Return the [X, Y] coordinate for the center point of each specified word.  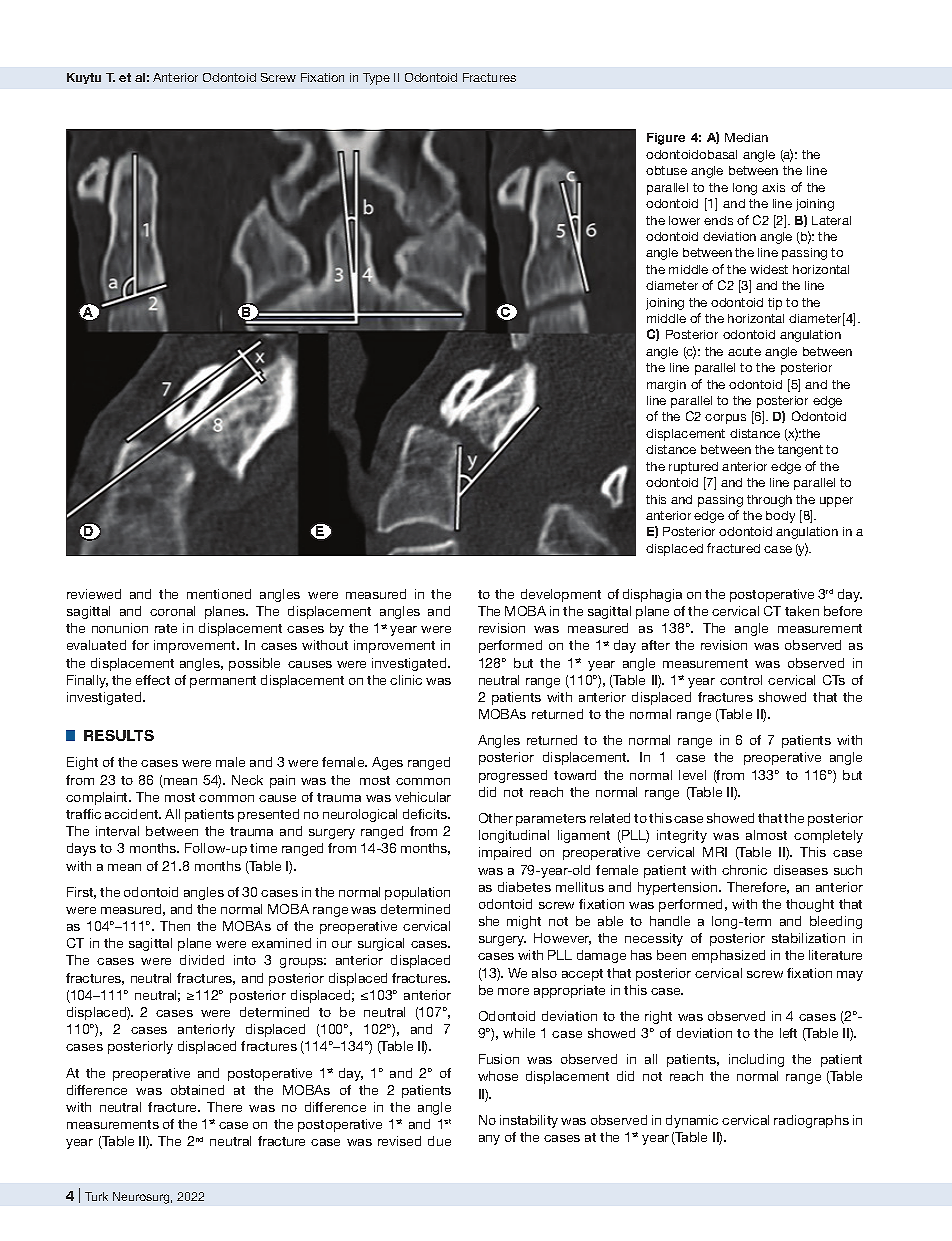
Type [376, 79]
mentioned [219, 594]
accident [133, 814]
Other [496, 818]
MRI [715, 852]
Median [746, 137]
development [561, 595]
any [489, 1140]
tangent [800, 451]
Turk [96, 1196]
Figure [666, 139]
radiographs [811, 1121]
